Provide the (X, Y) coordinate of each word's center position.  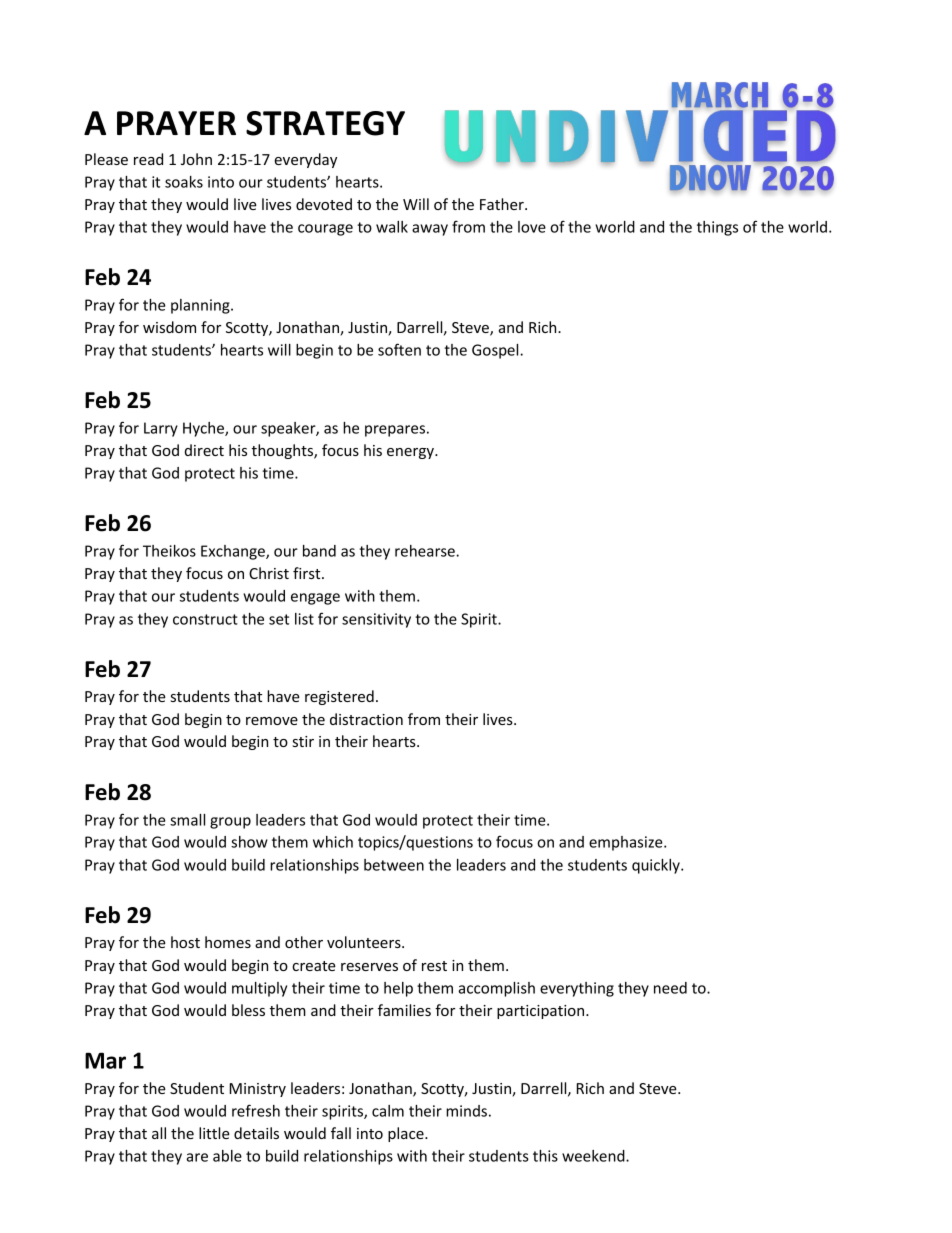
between (394, 865)
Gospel (496, 351)
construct (205, 619)
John (196, 159)
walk (392, 227)
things (717, 228)
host (185, 942)
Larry (161, 429)
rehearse (426, 551)
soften (399, 349)
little (214, 1133)
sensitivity (376, 620)
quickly (657, 866)
